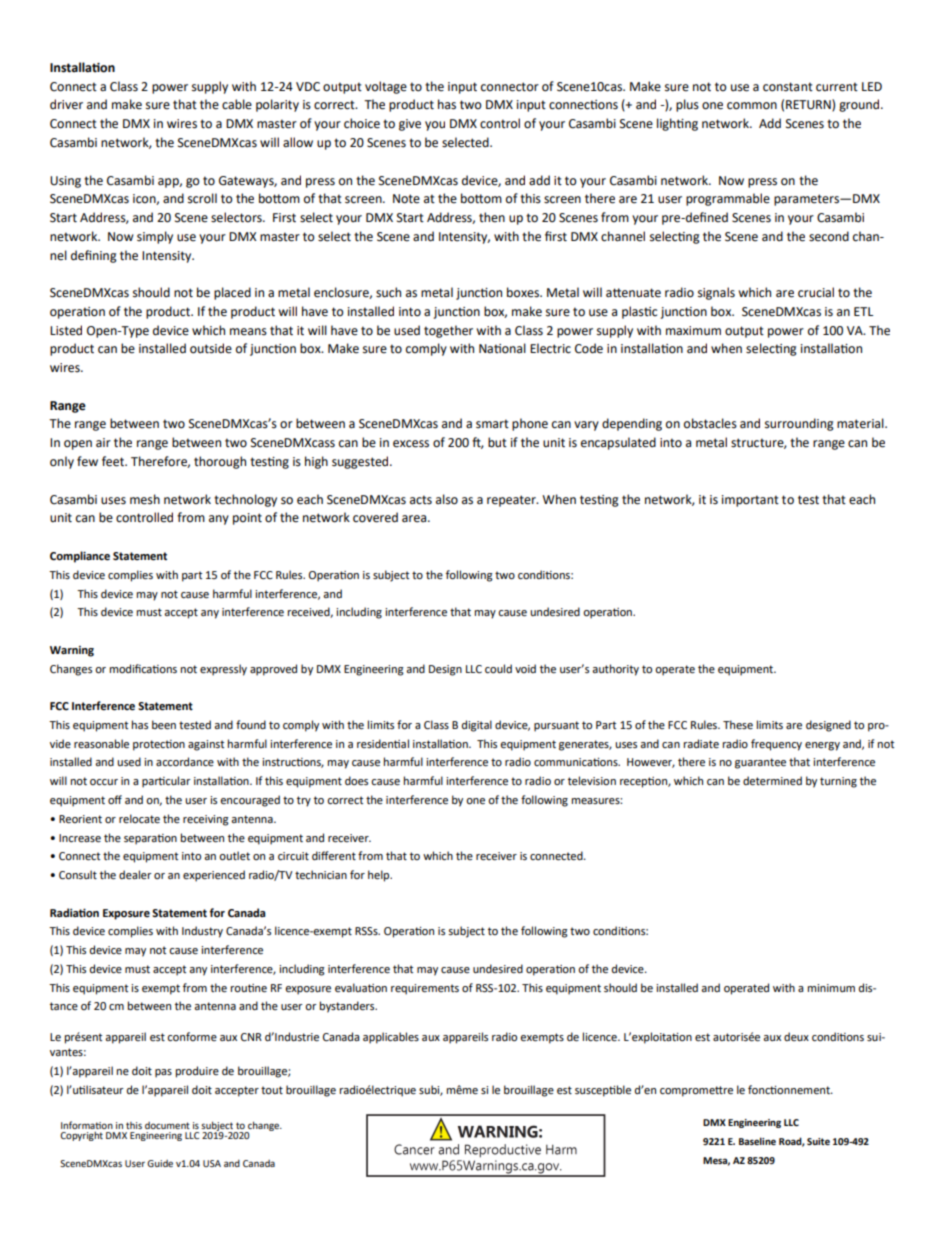  Describe the element at coordinates (799, 424) in the screenshot. I see `surrounding` at that location.
